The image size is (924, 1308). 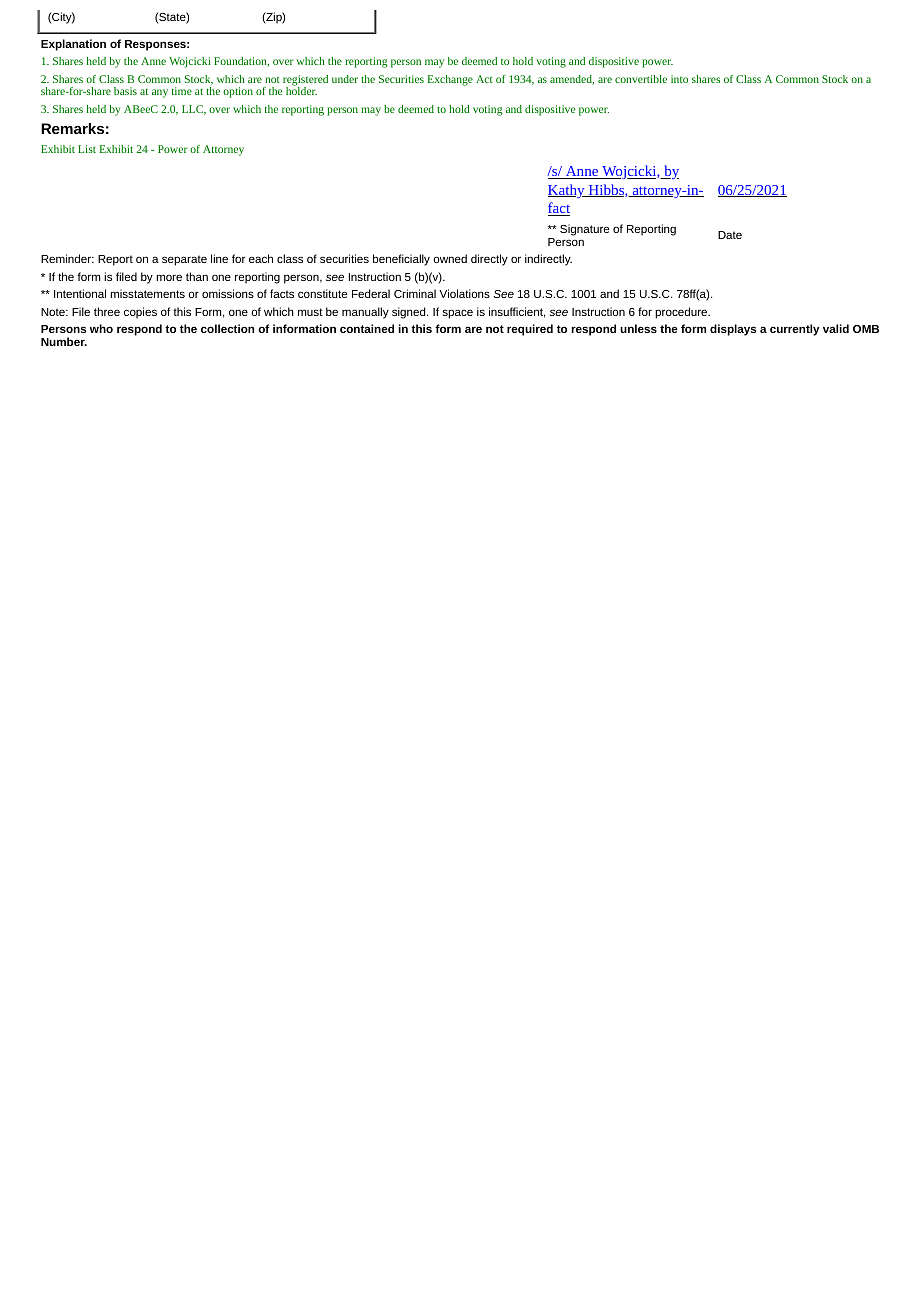 What do you see at coordinates (140, 313) in the document?
I see `copies` at bounding box center [140, 313].
